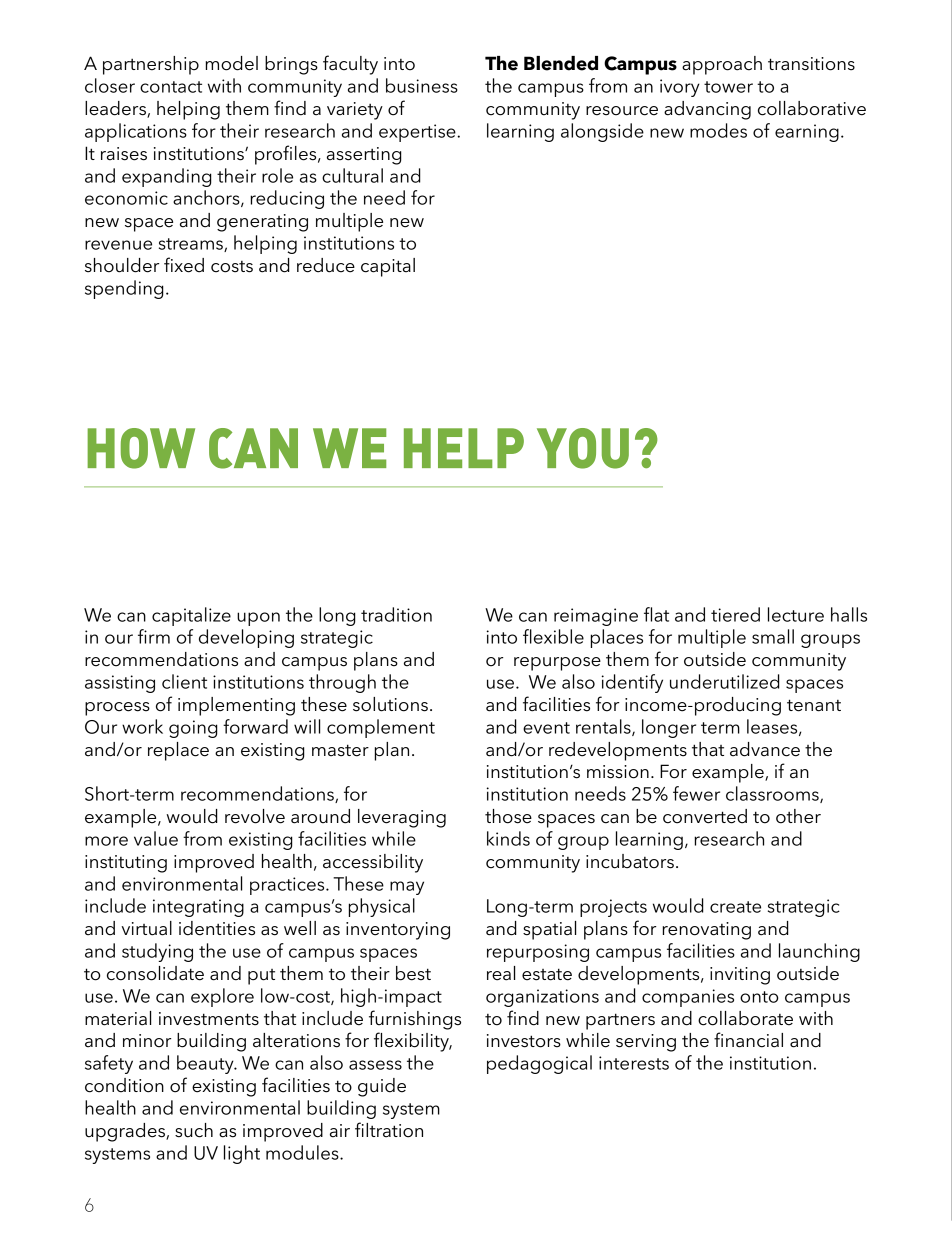 Image resolution: width=952 pixels, height=1233 pixels. What do you see at coordinates (389, 1130) in the document?
I see `filtration` at bounding box center [389, 1130].
